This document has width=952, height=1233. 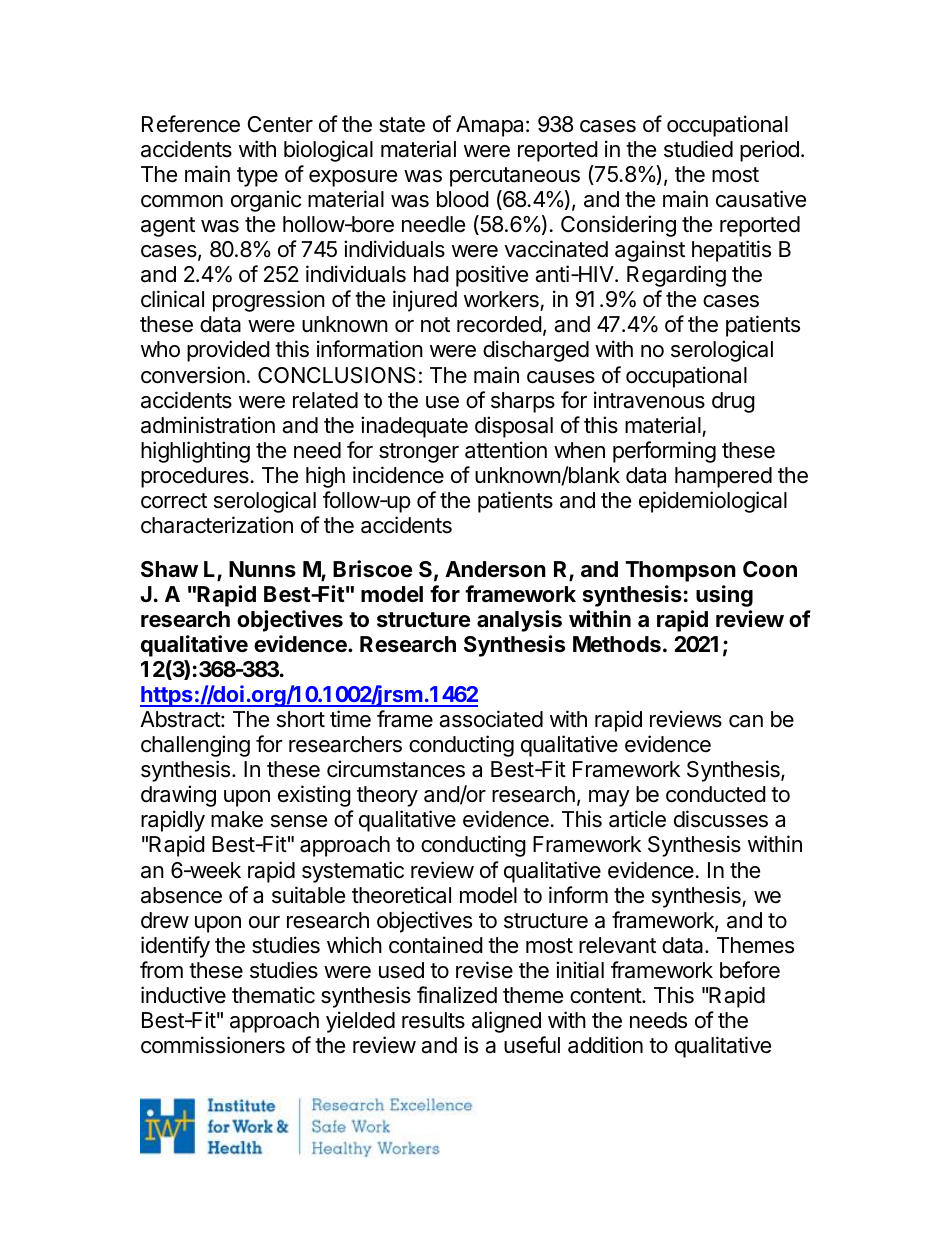 I want to click on Shaw, so click(x=169, y=569).
